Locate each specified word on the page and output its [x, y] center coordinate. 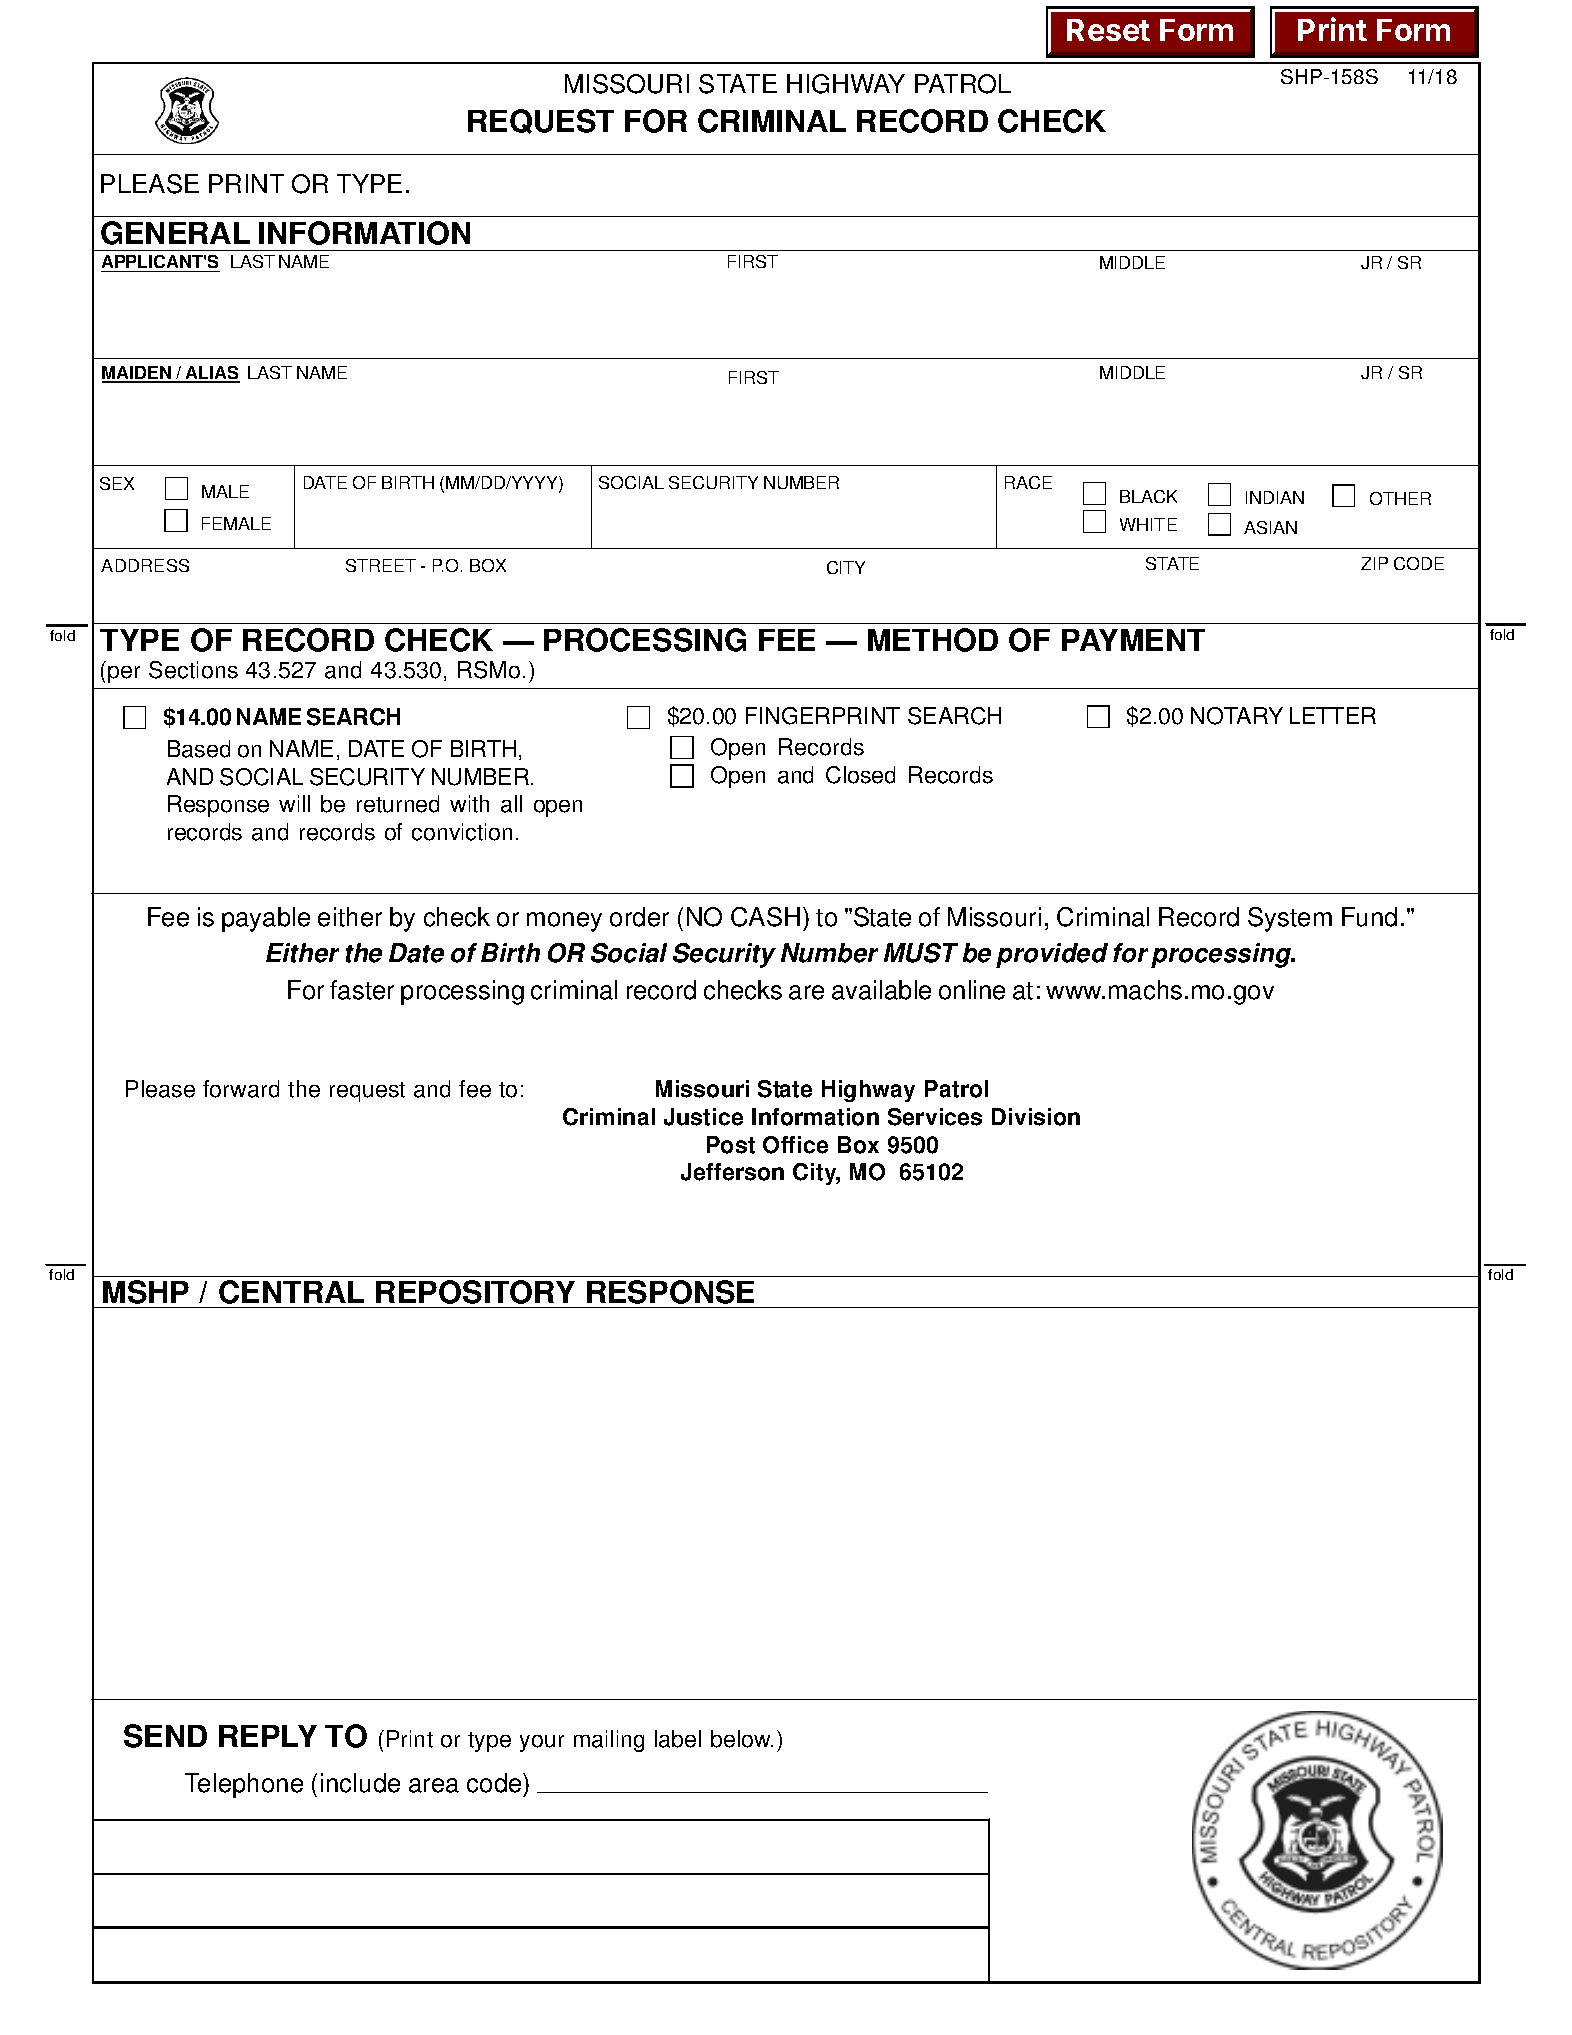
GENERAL [175, 233]
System [1290, 919]
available [881, 990]
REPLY [268, 1736]
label [678, 1739]
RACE [1028, 482]
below [742, 1739]
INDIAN [1275, 497]
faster [362, 990]
